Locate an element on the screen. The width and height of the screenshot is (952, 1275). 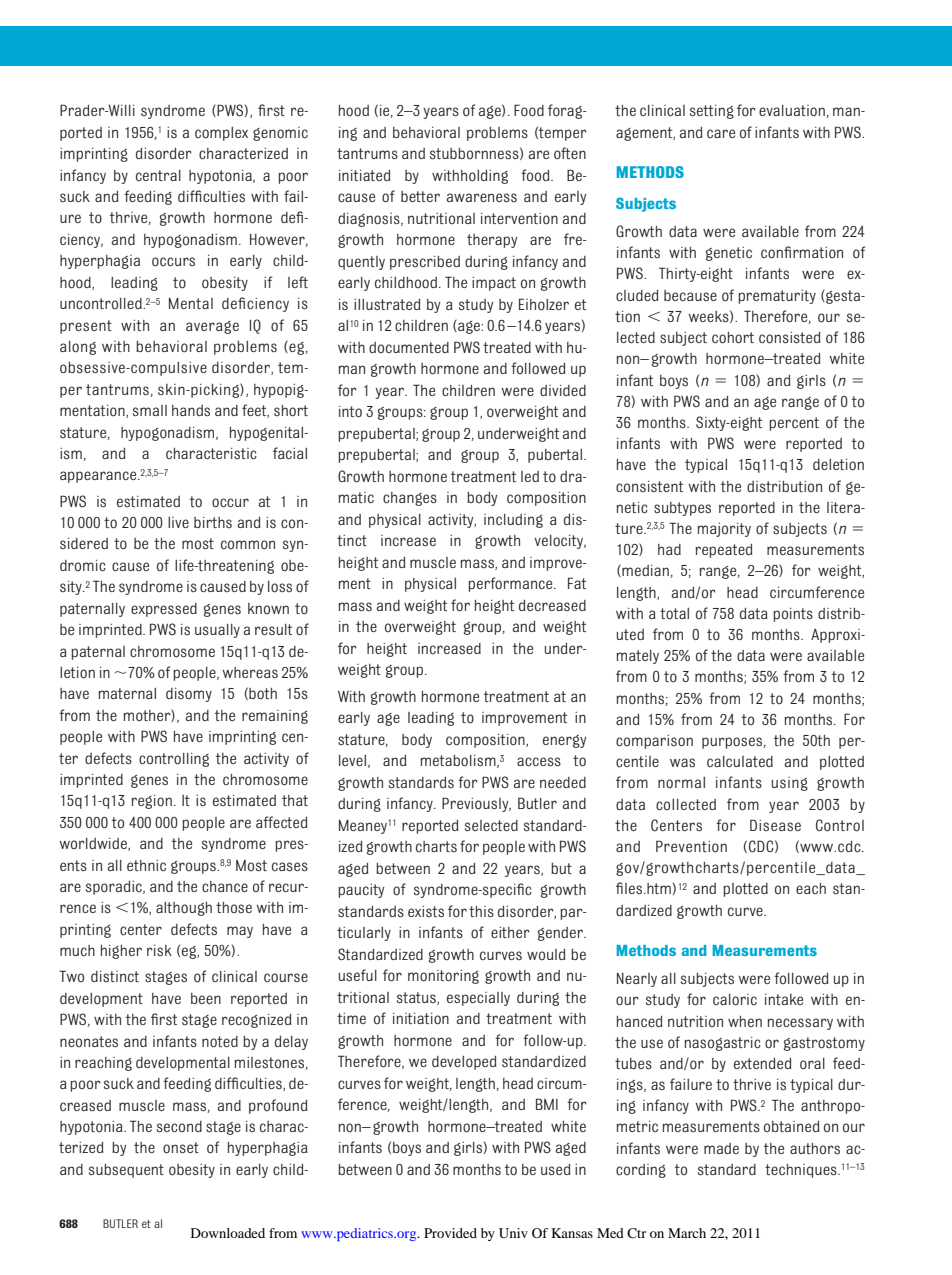
central is located at coordinates (158, 175).
